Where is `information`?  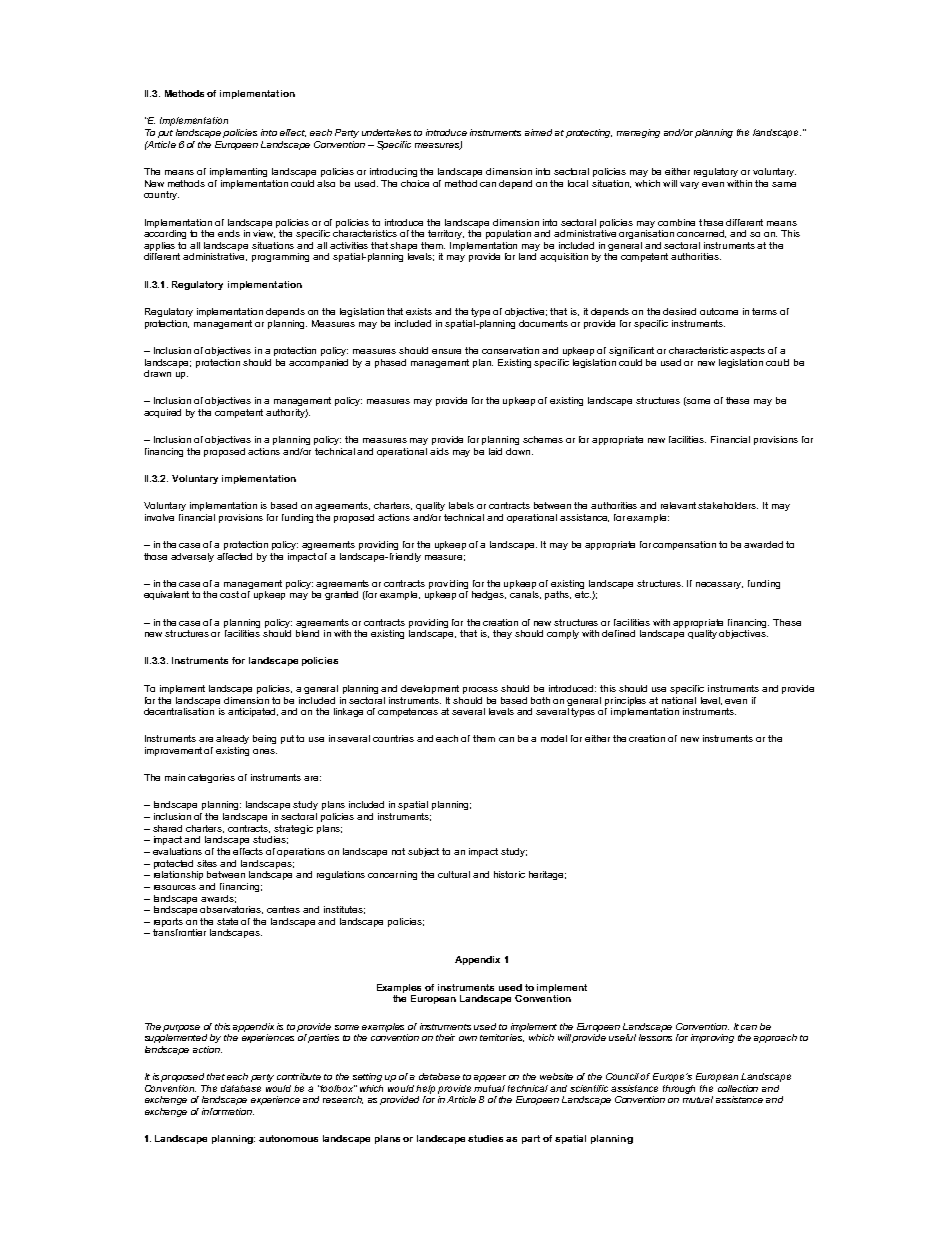
information is located at coordinates (228, 1111).
